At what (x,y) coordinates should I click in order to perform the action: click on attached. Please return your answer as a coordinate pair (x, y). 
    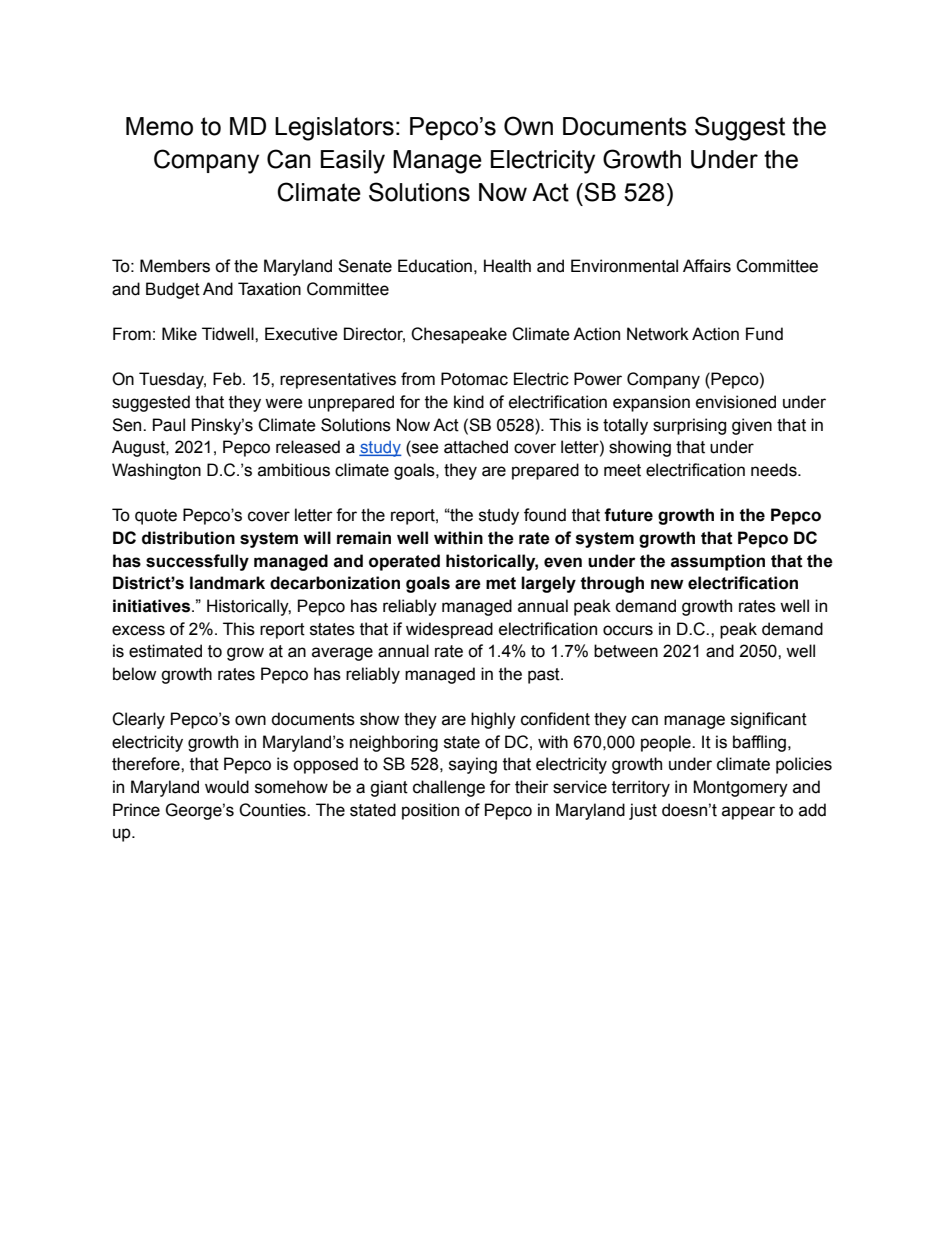
    Looking at the image, I should click on (476, 447).
